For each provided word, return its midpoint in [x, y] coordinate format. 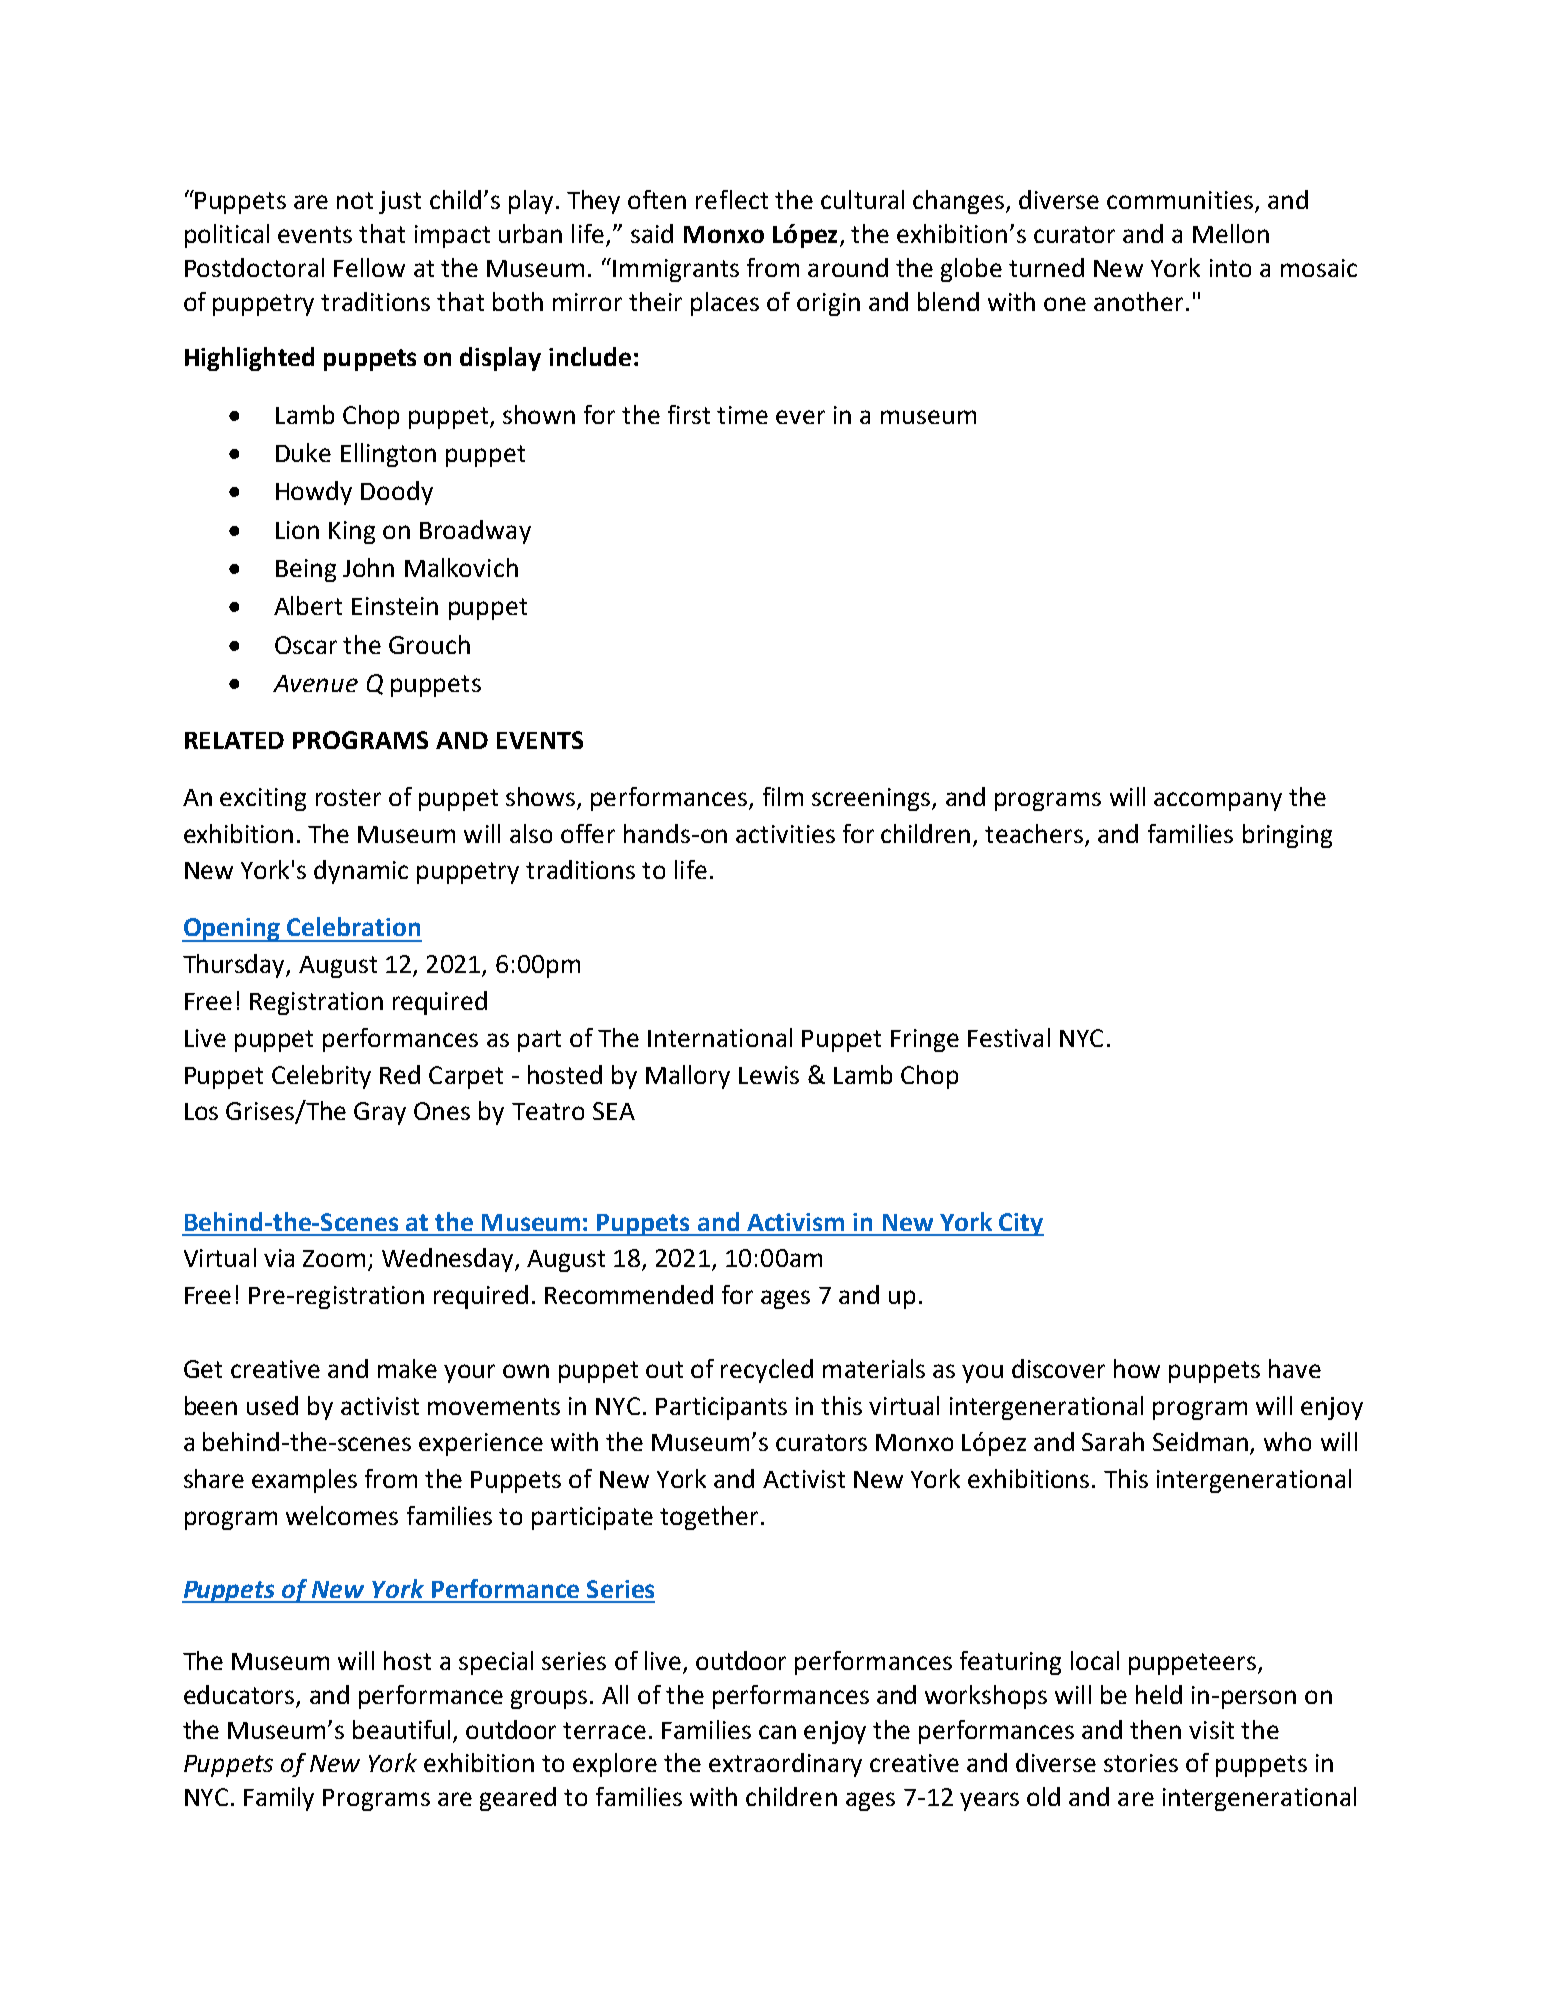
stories [1141, 1763]
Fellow [369, 267]
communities [1181, 201]
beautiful [401, 1729]
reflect [732, 199]
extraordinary [785, 1765]
